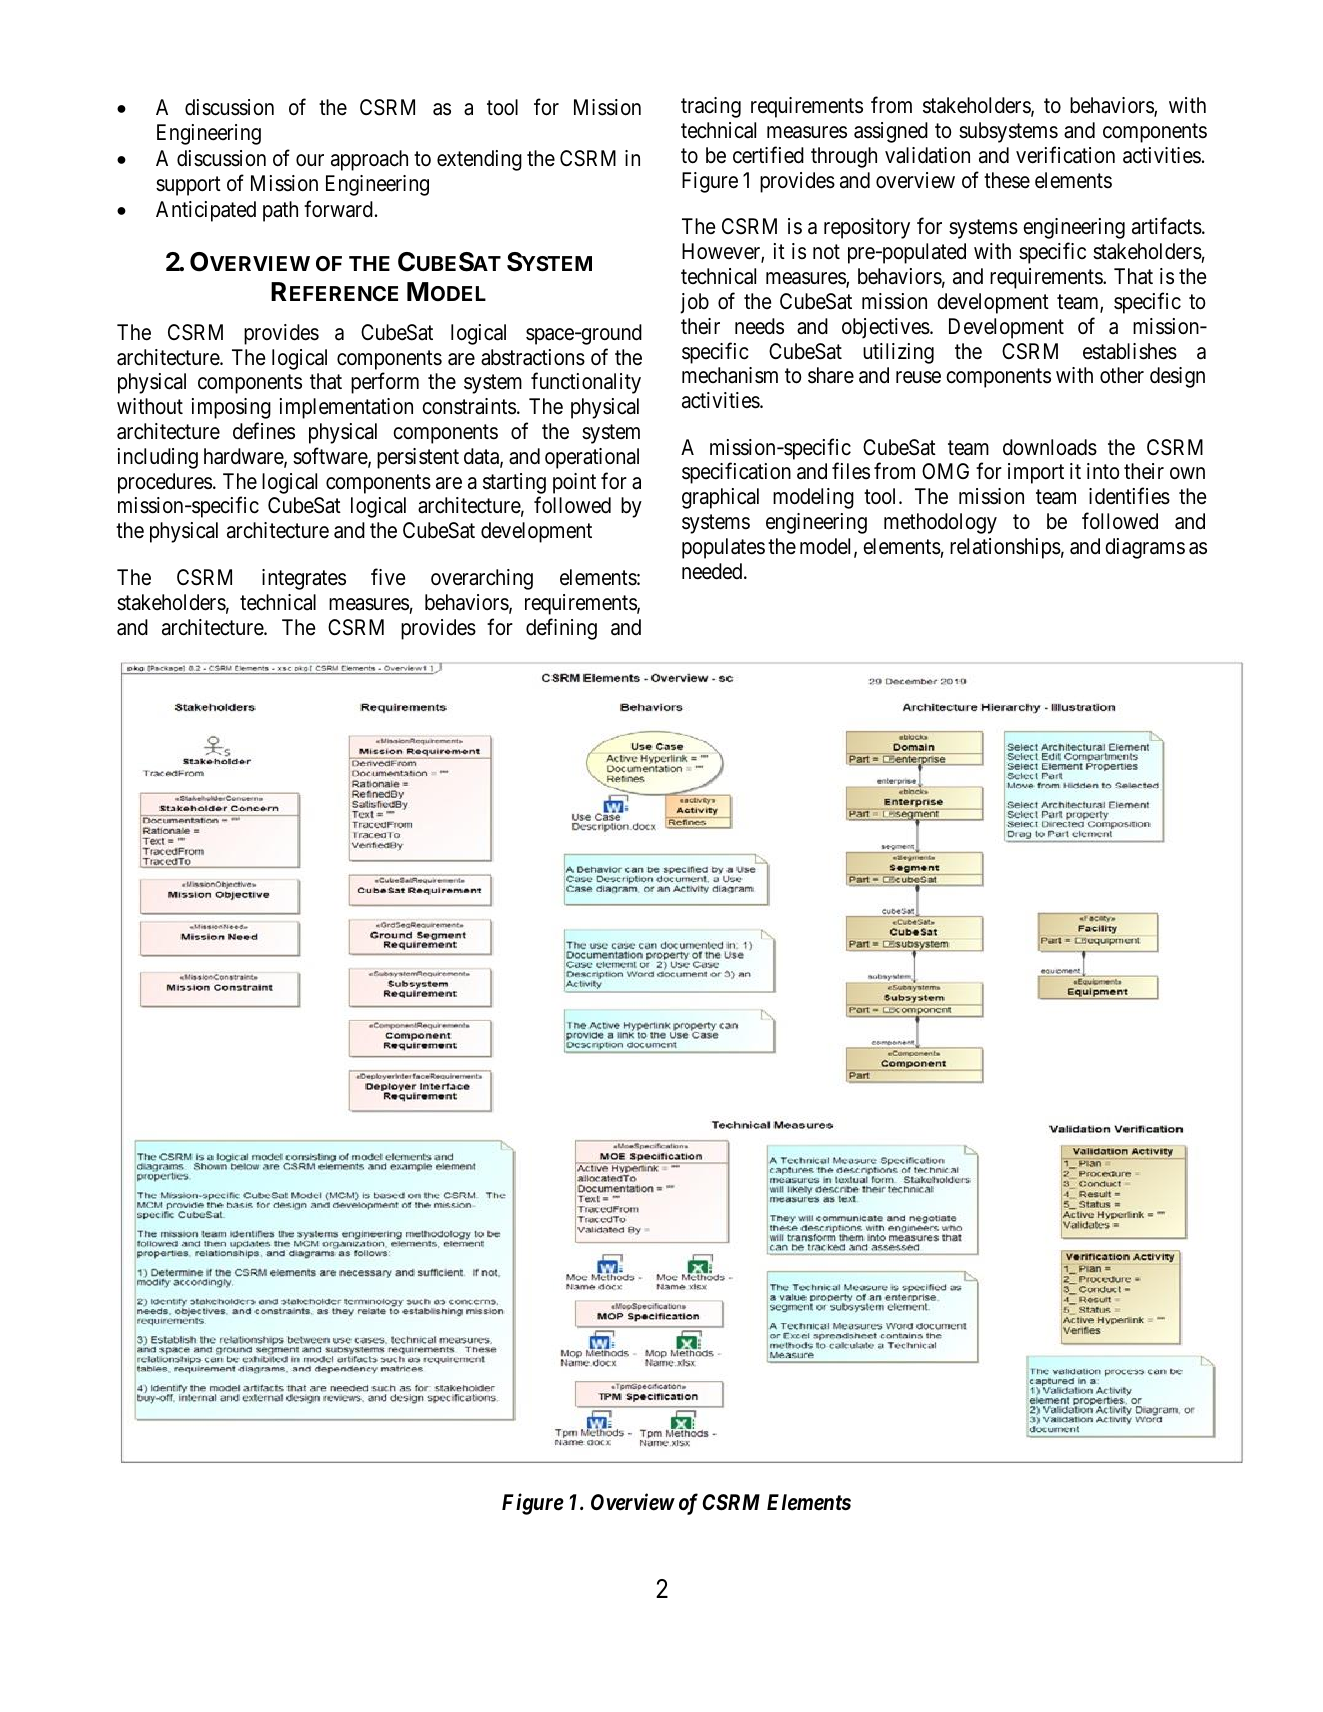 The height and width of the document is (1712, 1323). What do you see at coordinates (264, 431) in the document?
I see `defines` at bounding box center [264, 431].
